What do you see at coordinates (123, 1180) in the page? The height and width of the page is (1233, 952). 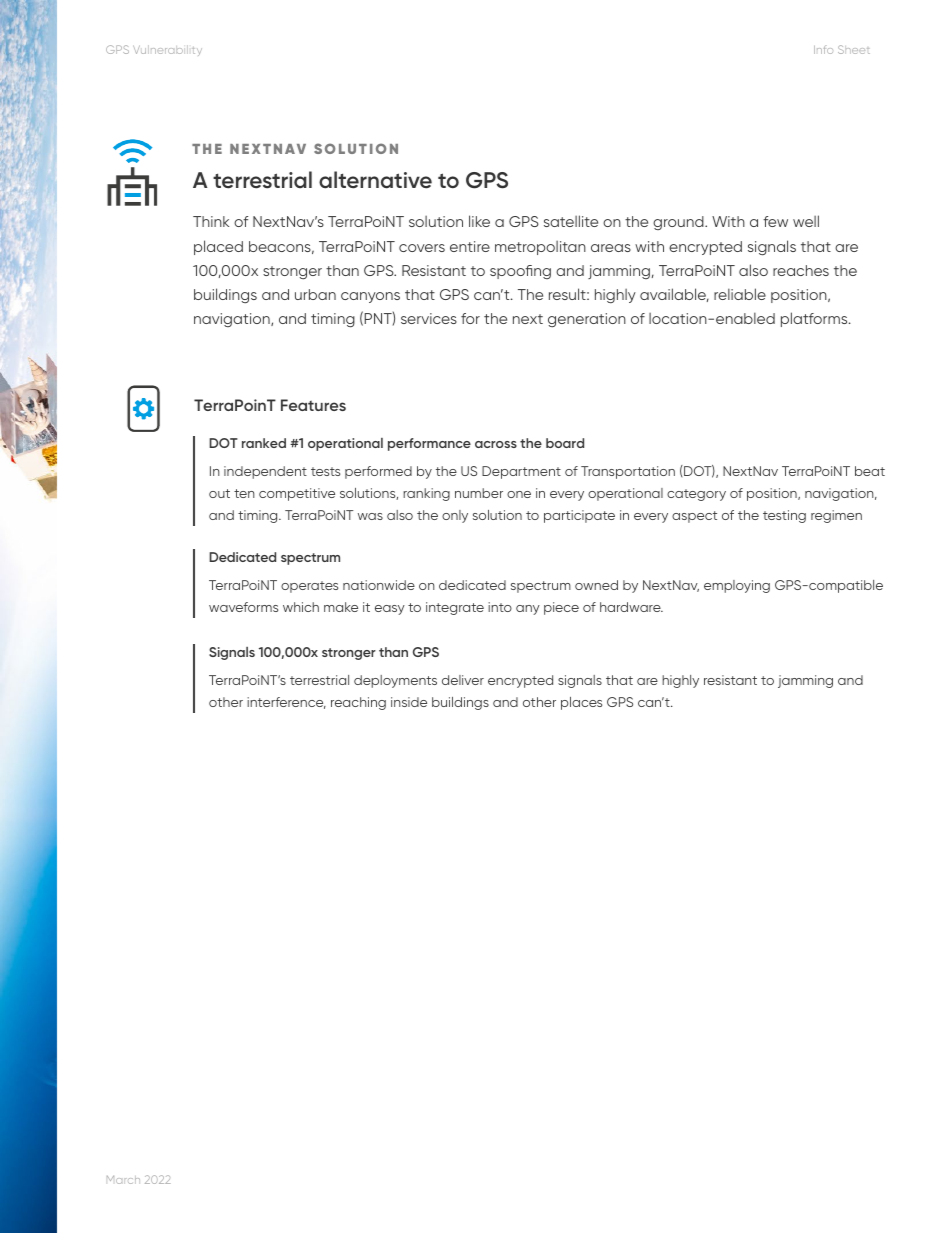 I see `March` at bounding box center [123, 1180].
